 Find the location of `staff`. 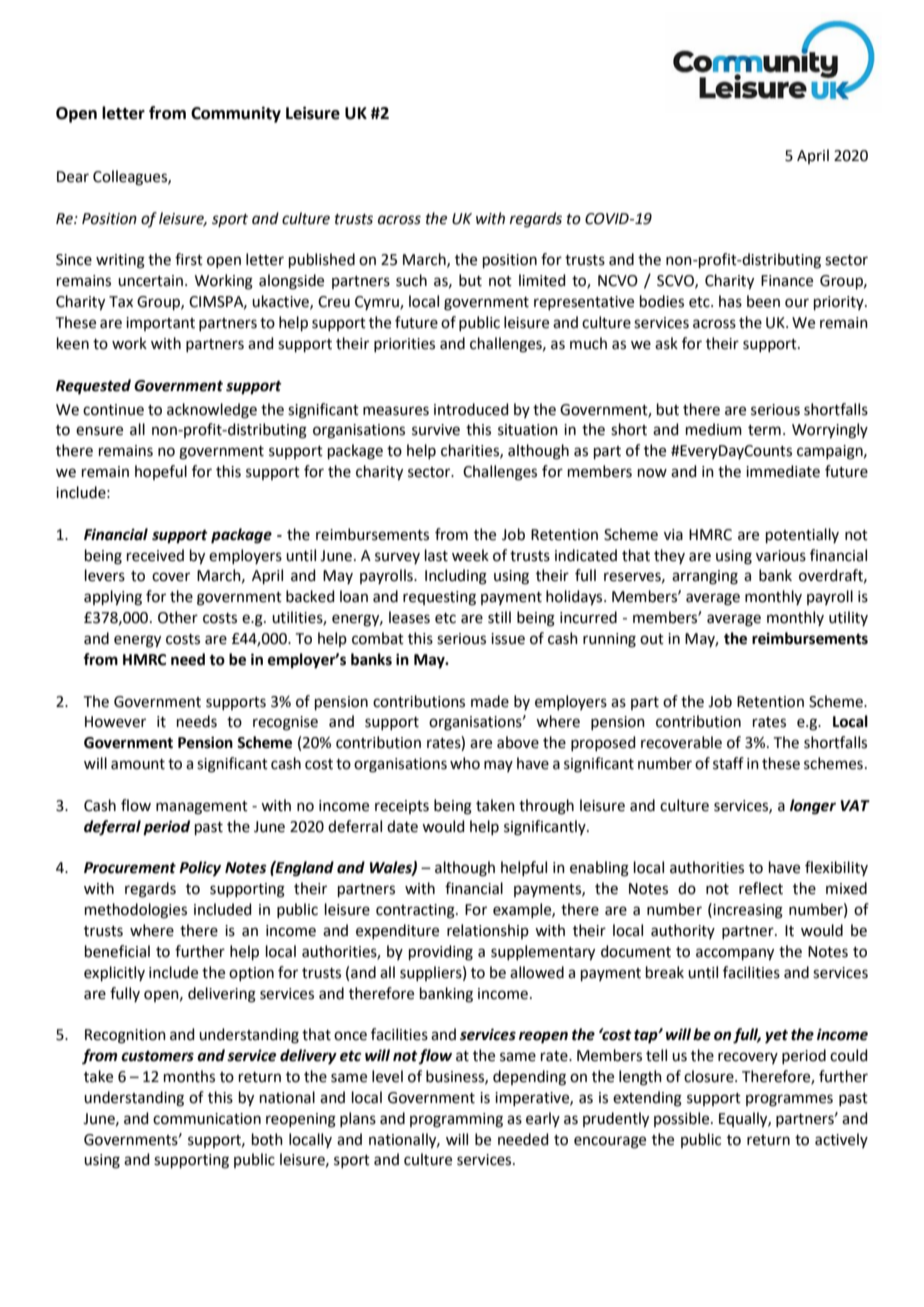

staff is located at coordinates (728, 763).
